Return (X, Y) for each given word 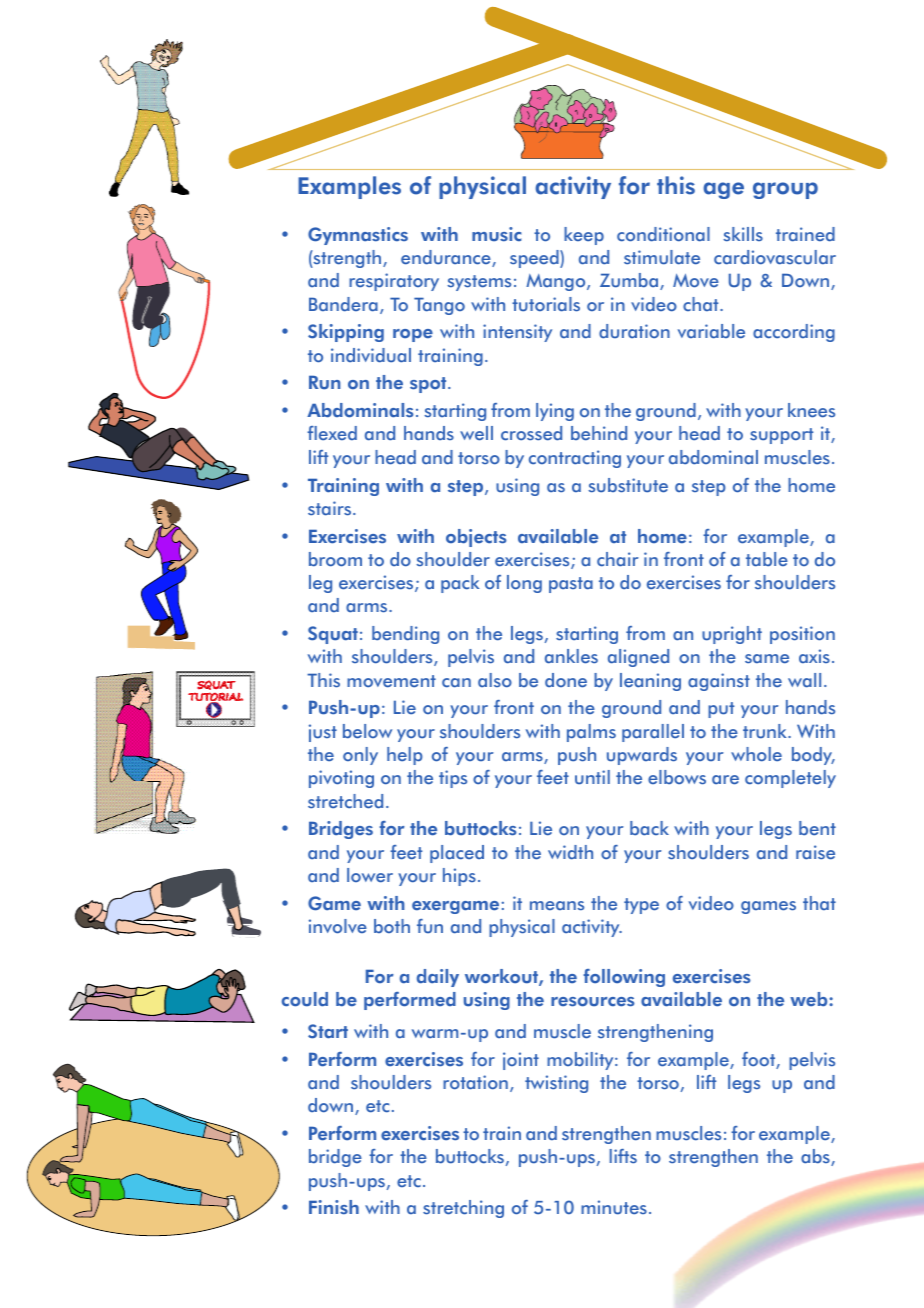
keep (584, 236)
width (570, 852)
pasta (571, 585)
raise (815, 852)
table (767, 559)
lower (370, 875)
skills (743, 234)
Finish (334, 1207)
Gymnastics (358, 236)
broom (335, 559)
